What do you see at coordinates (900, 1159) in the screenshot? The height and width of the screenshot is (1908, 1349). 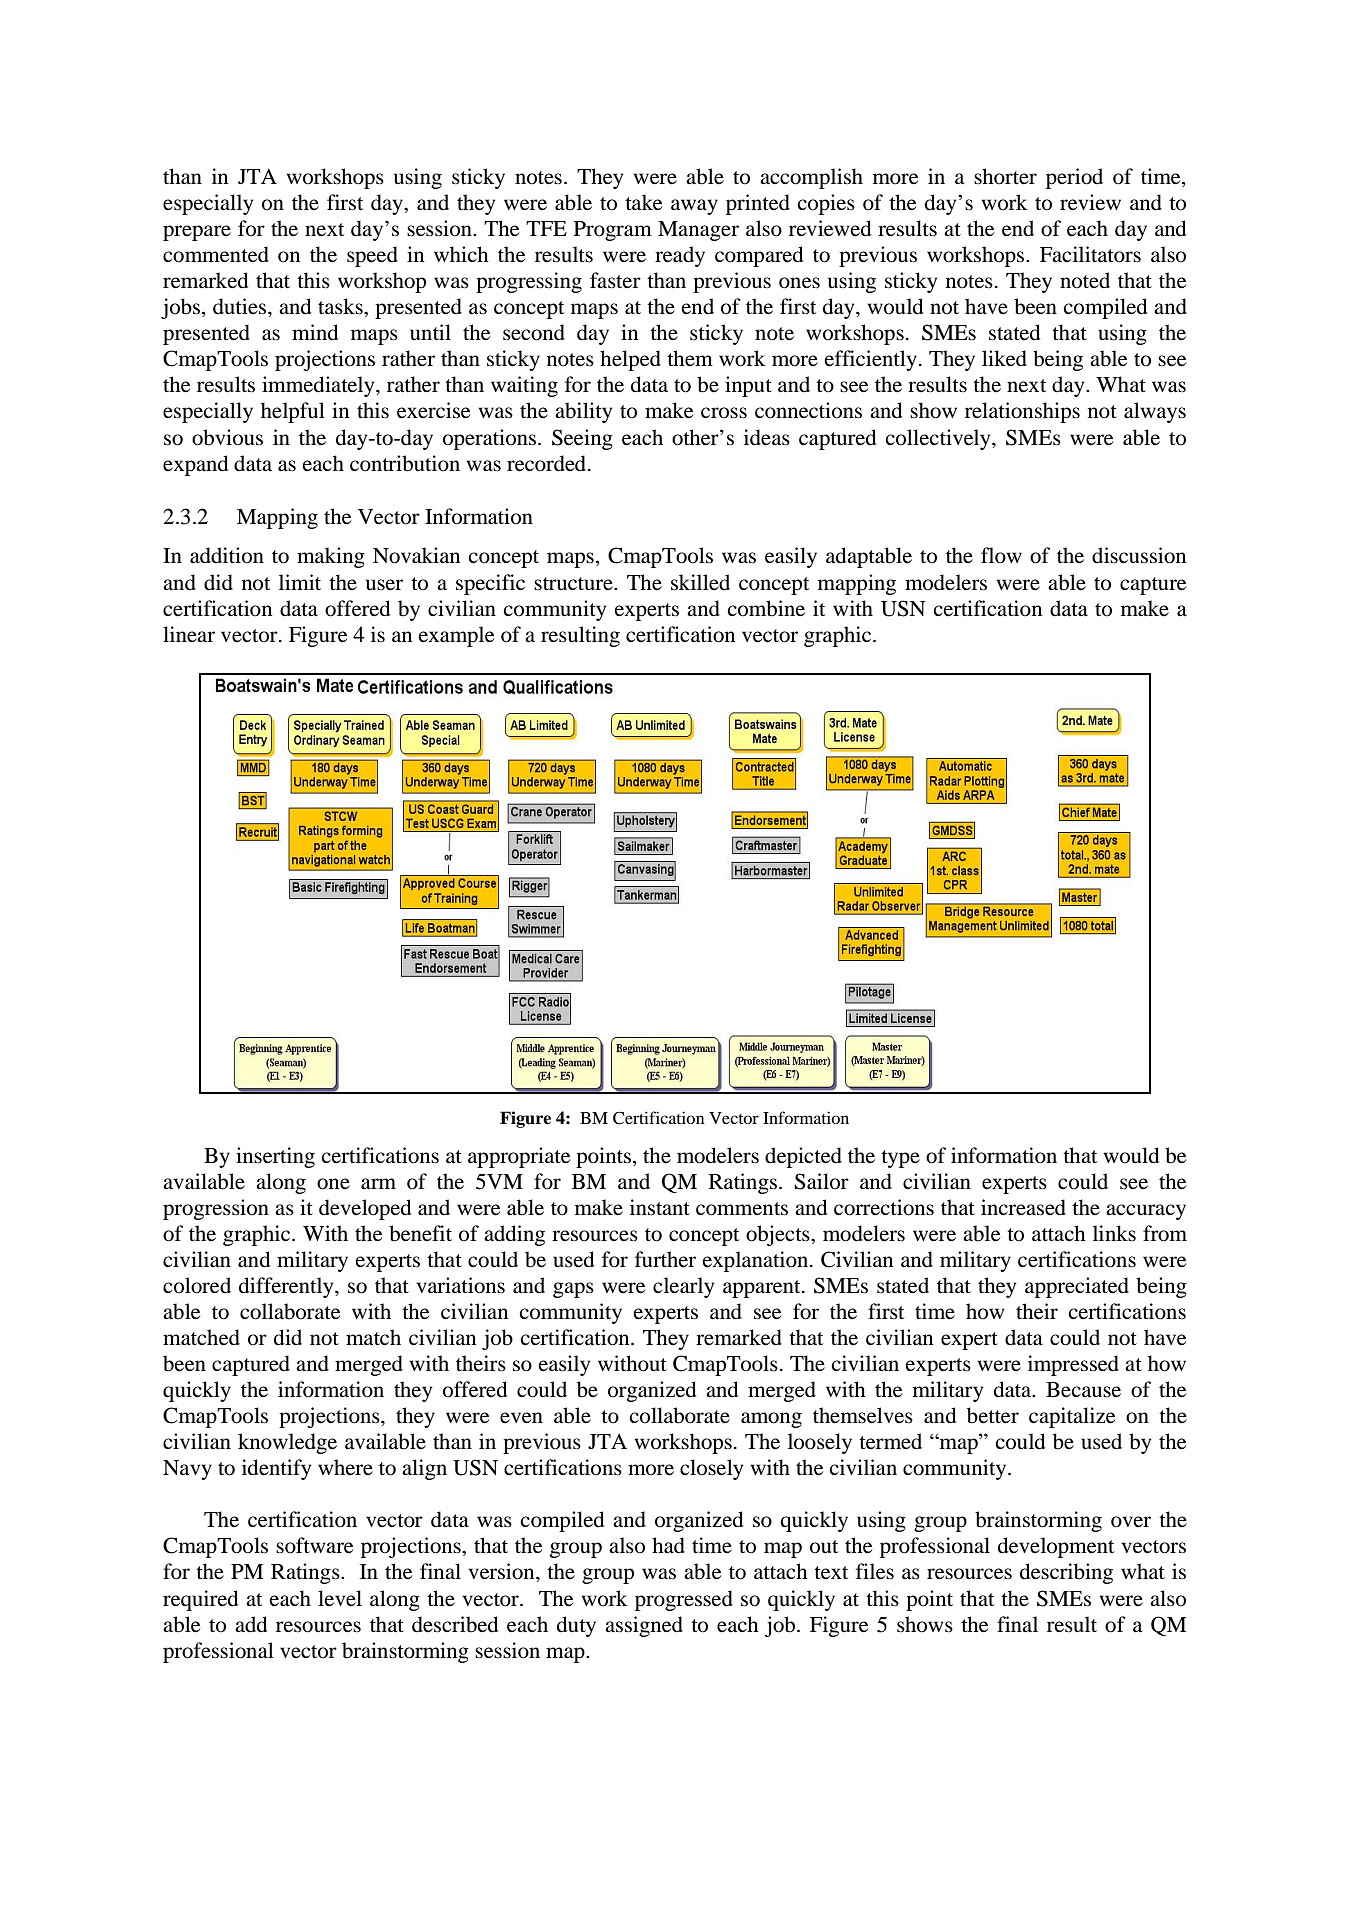 I see `type` at bounding box center [900, 1159].
